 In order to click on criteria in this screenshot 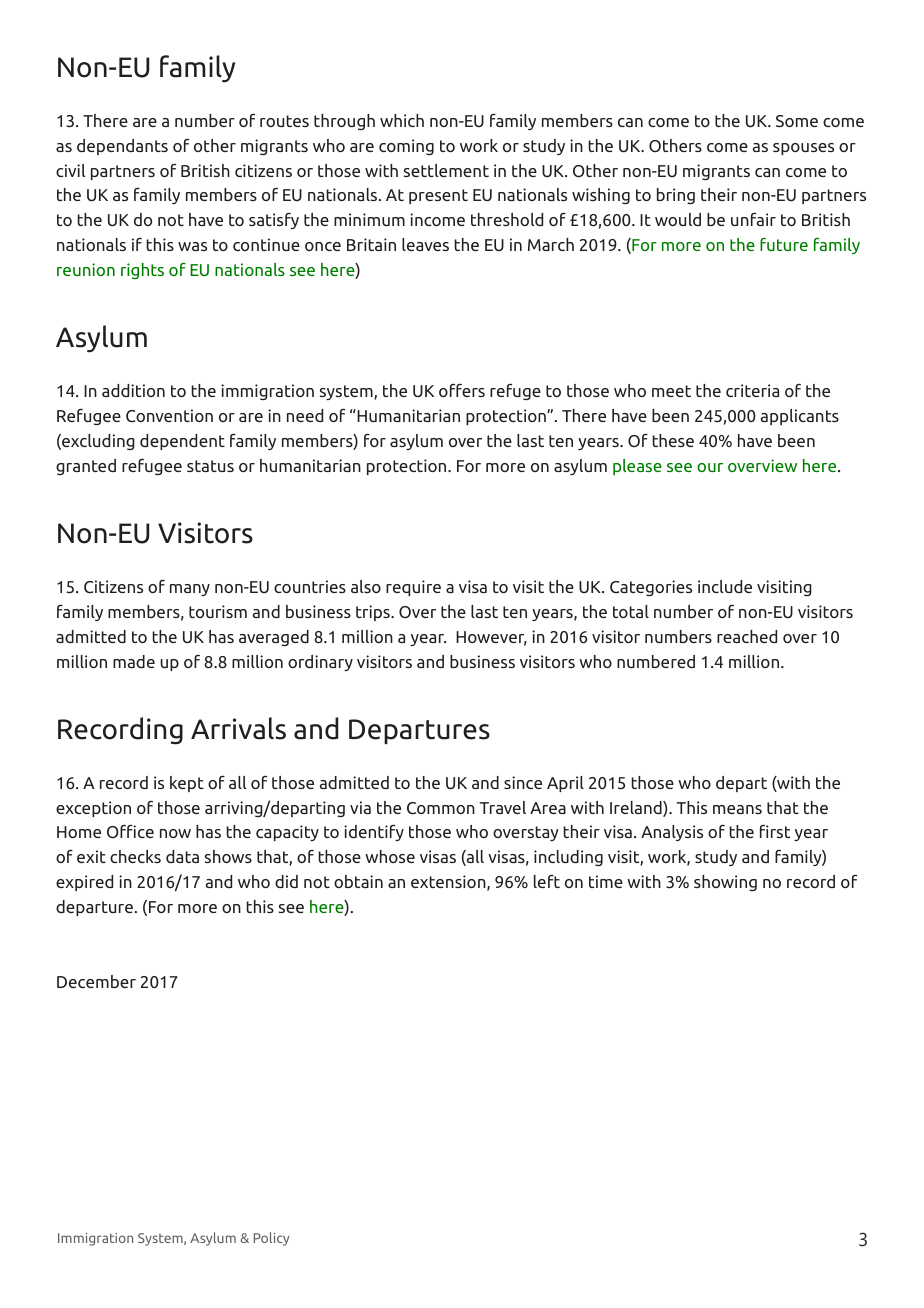, I will do `click(752, 390)`.
